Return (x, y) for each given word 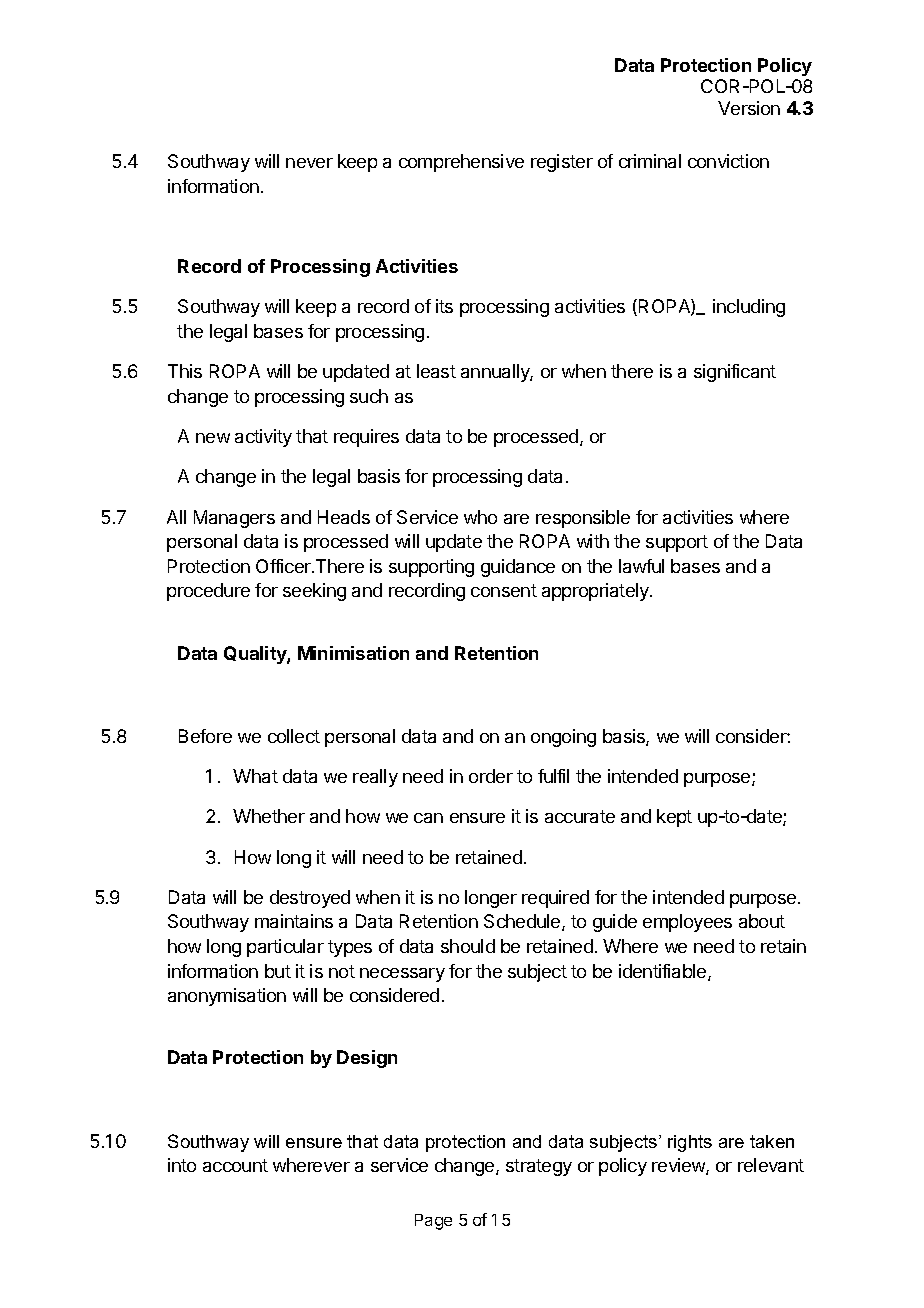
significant (735, 373)
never (309, 163)
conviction (728, 161)
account (235, 1165)
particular (285, 948)
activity (263, 438)
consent (504, 590)
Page (433, 1222)
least (436, 371)
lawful (641, 566)
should (468, 946)
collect (294, 736)
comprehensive (461, 163)
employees (687, 923)
